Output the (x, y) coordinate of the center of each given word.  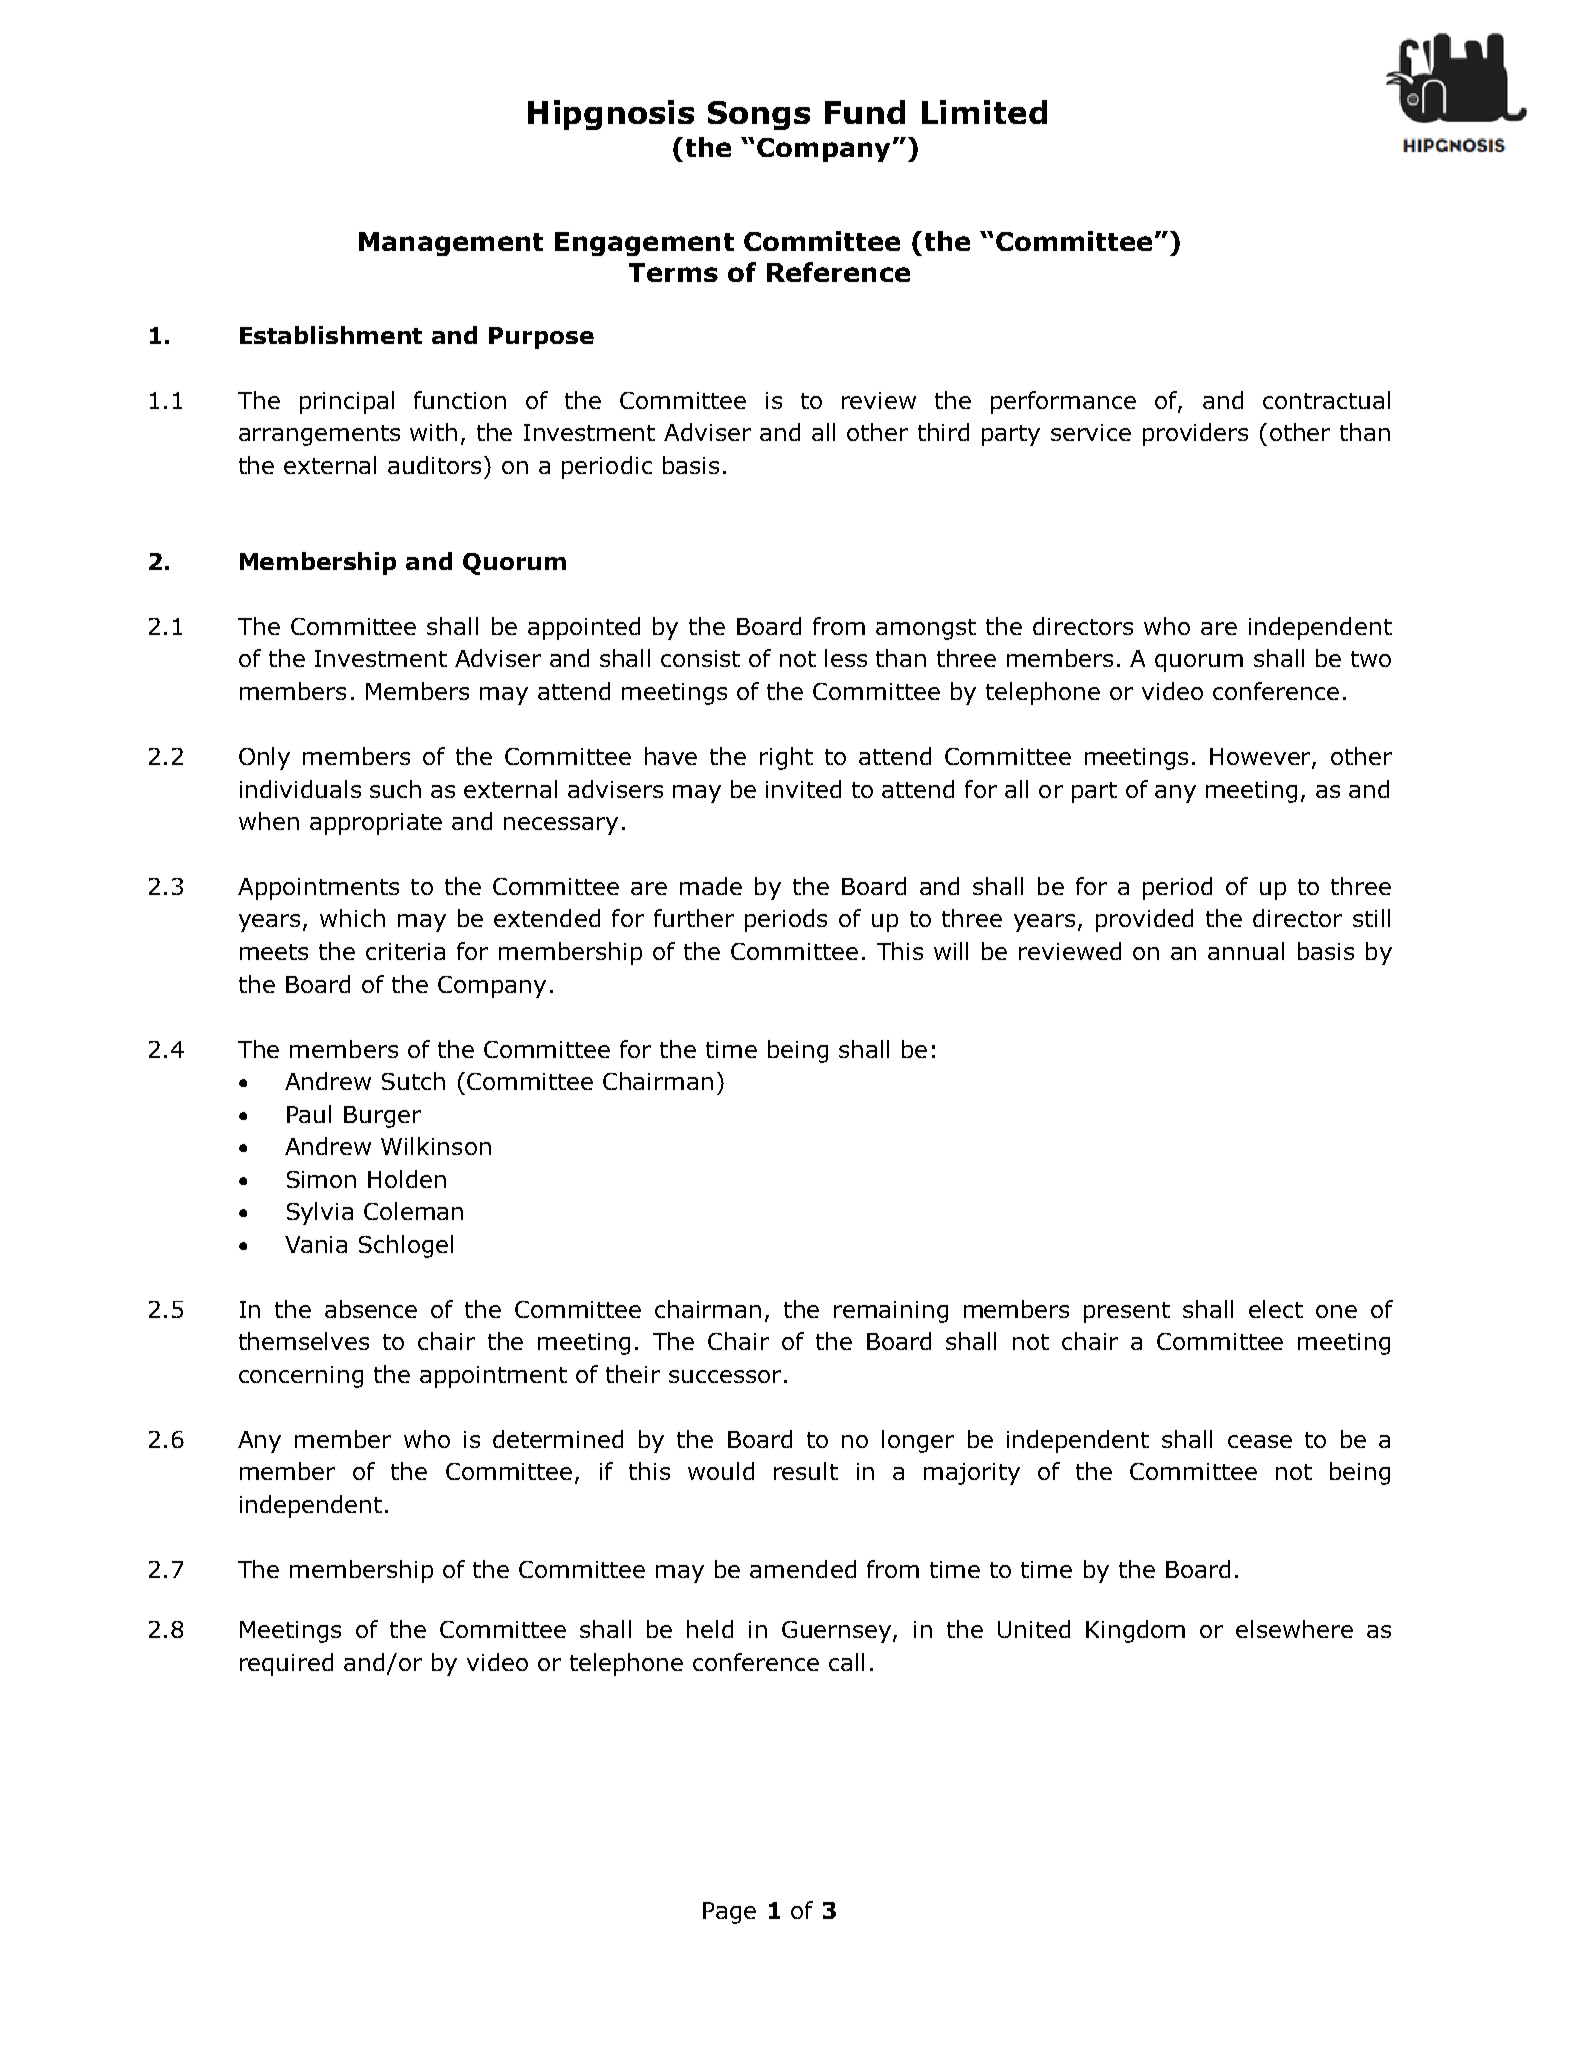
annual (1246, 951)
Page (729, 1913)
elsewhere (1294, 1629)
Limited (984, 112)
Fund (865, 112)
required (286, 1664)
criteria (405, 951)
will (951, 951)
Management (451, 244)
